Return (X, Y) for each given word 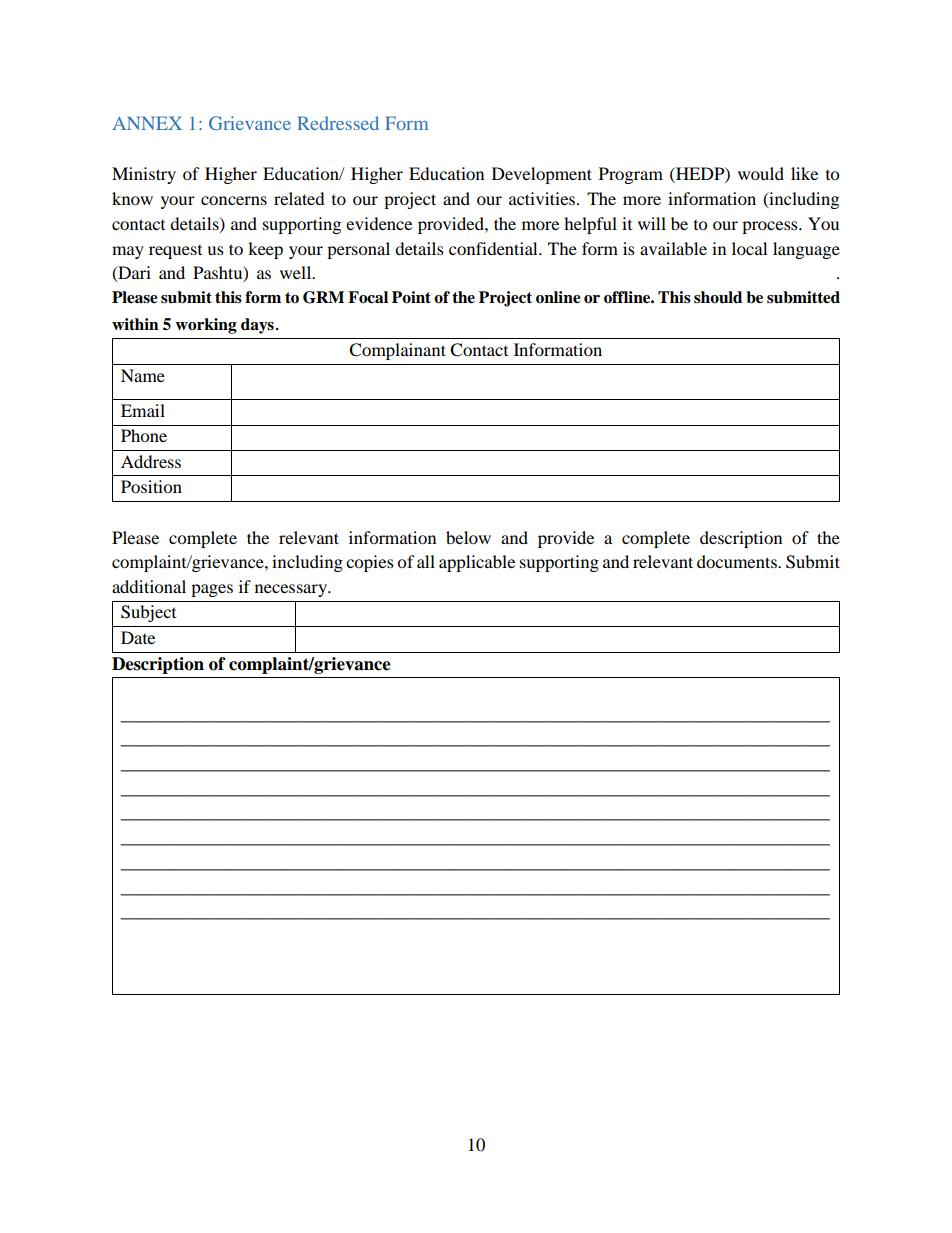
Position (151, 486)
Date (138, 637)
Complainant (397, 351)
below (468, 537)
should (718, 297)
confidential (494, 248)
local (749, 248)
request (175, 252)
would (761, 173)
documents (738, 561)
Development (542, 175)
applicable (477, 563)
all (426, 561)
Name (143, 375)
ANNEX (147, 123)
